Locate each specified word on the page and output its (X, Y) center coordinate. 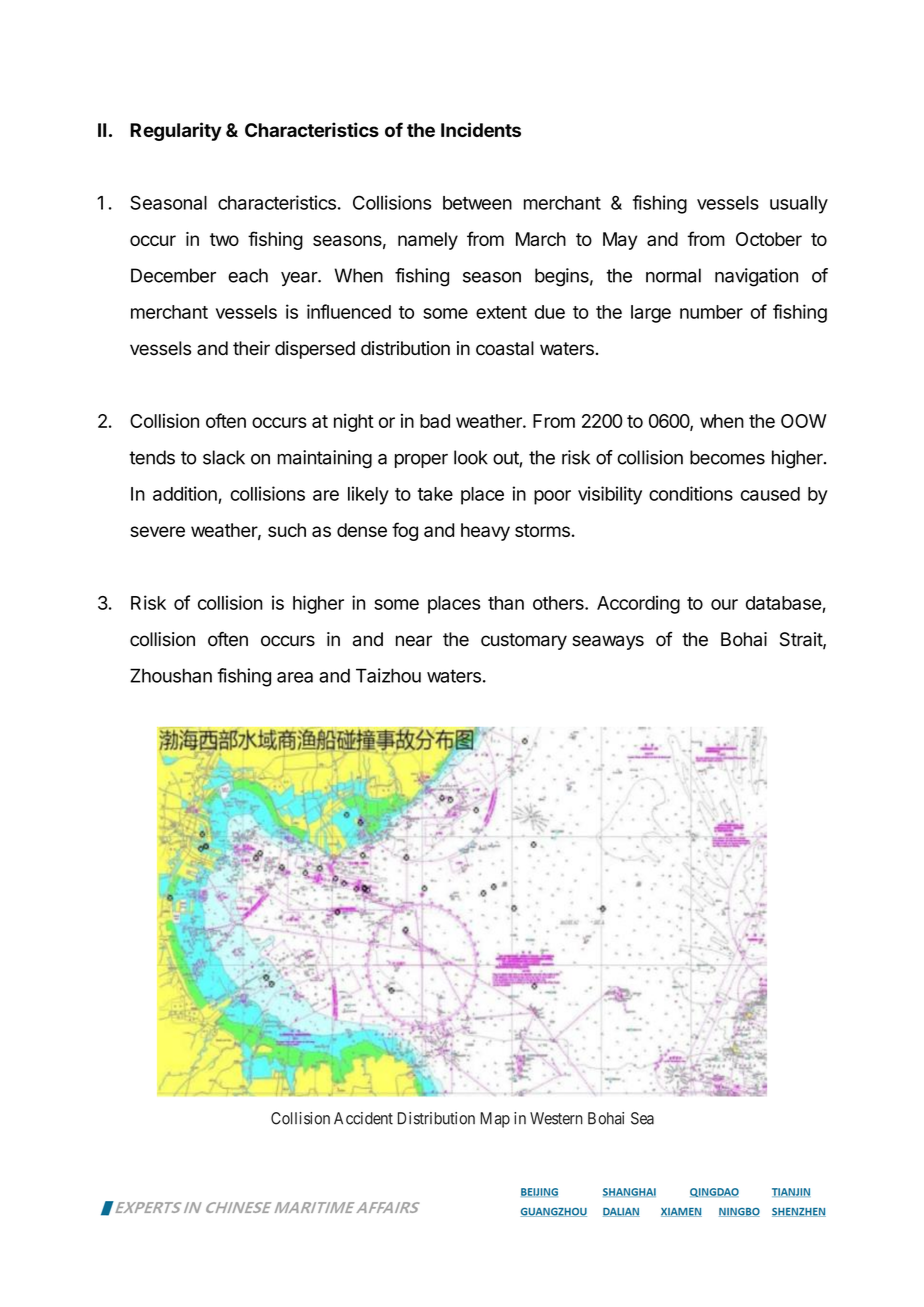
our (724, 604)
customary (524, 641)
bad (435, 421)
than (506, 603)
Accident (363, 1118)
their (251, 348)
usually (799, 205)
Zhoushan (171, 675)
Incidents (481, 129)
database (783, 603)
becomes (727, 457)
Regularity (176, 131)
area (295, 677)
